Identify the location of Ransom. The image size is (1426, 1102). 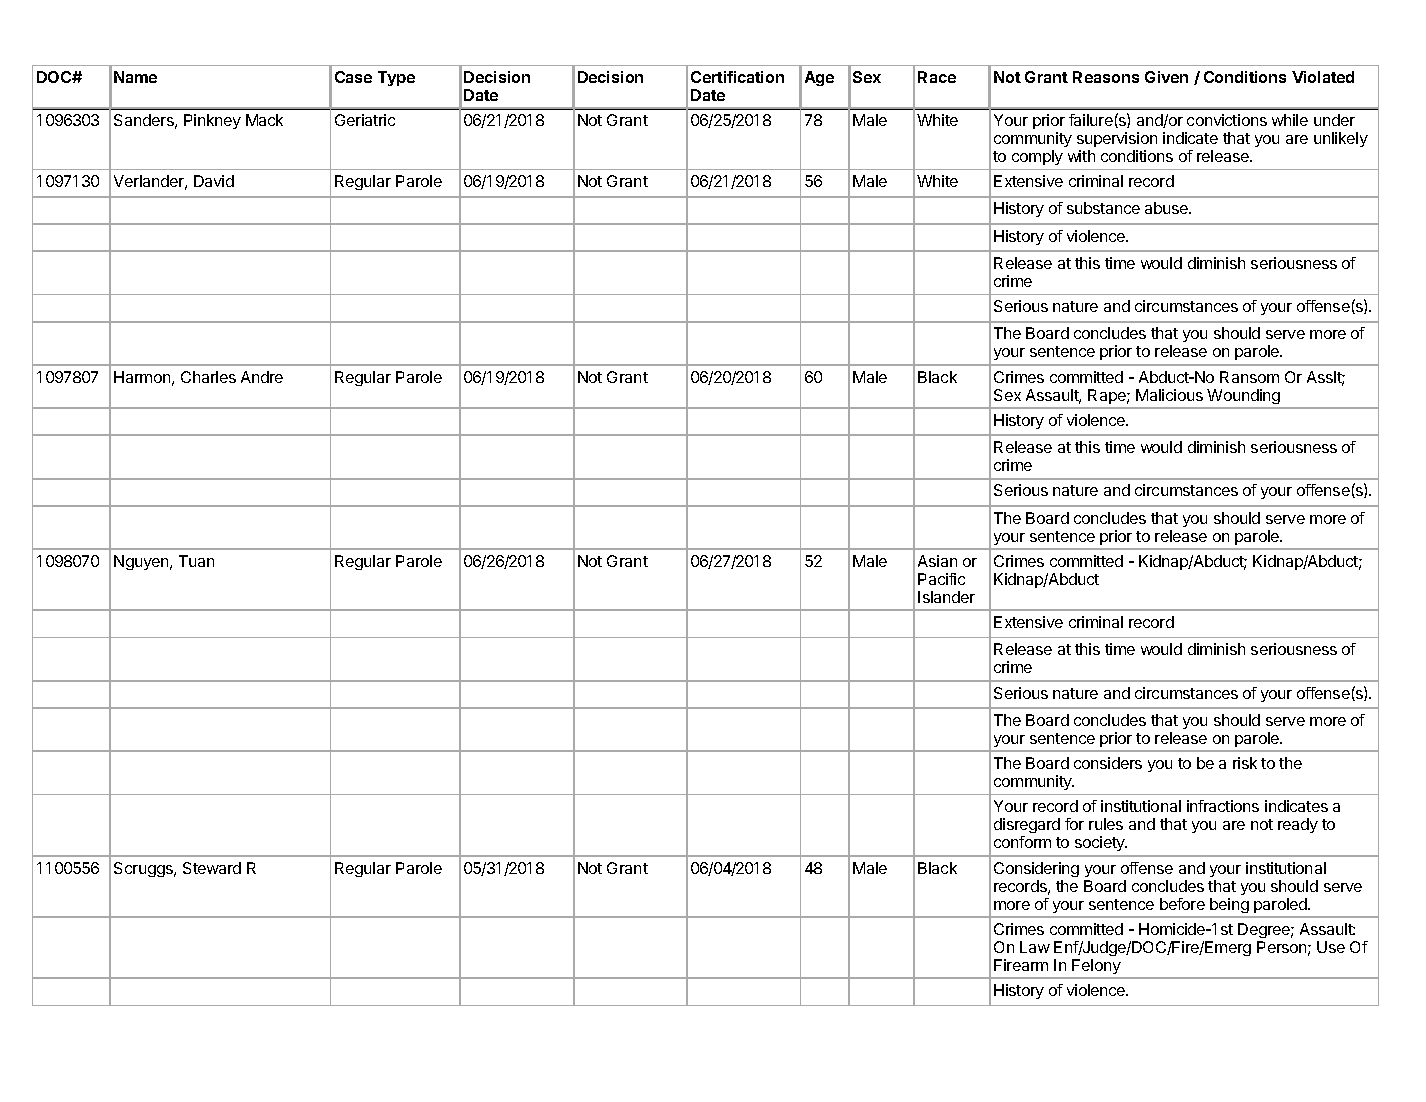
(1249, 377).
